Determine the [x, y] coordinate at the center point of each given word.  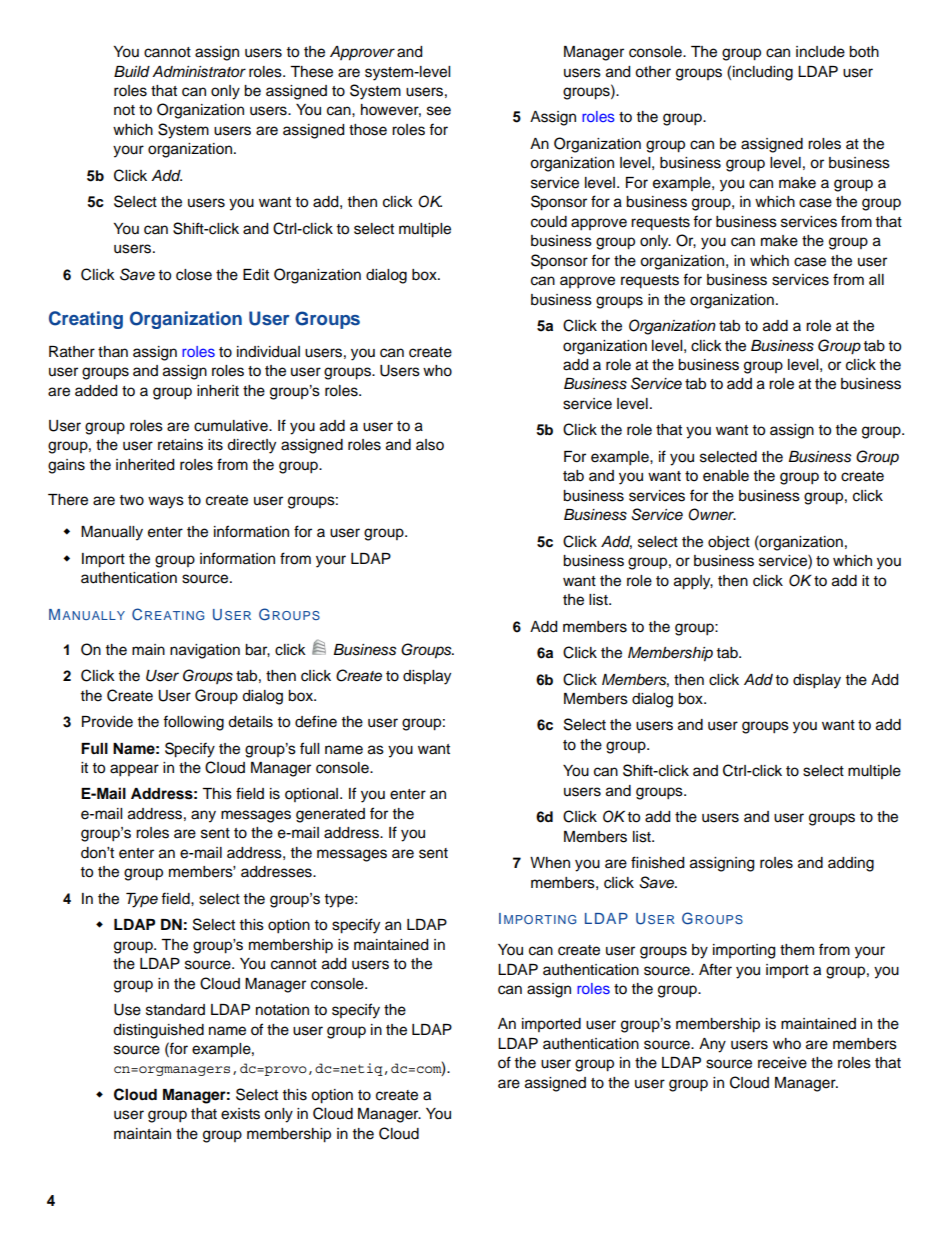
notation [282, 1010]
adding [851, 864]
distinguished [158, 1031]
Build [132, 72]
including [763, 73]
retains [180, 445]
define [316, 721]
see [439, 111]
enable [726, 476]
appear [134, 770]
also [430, 445]
